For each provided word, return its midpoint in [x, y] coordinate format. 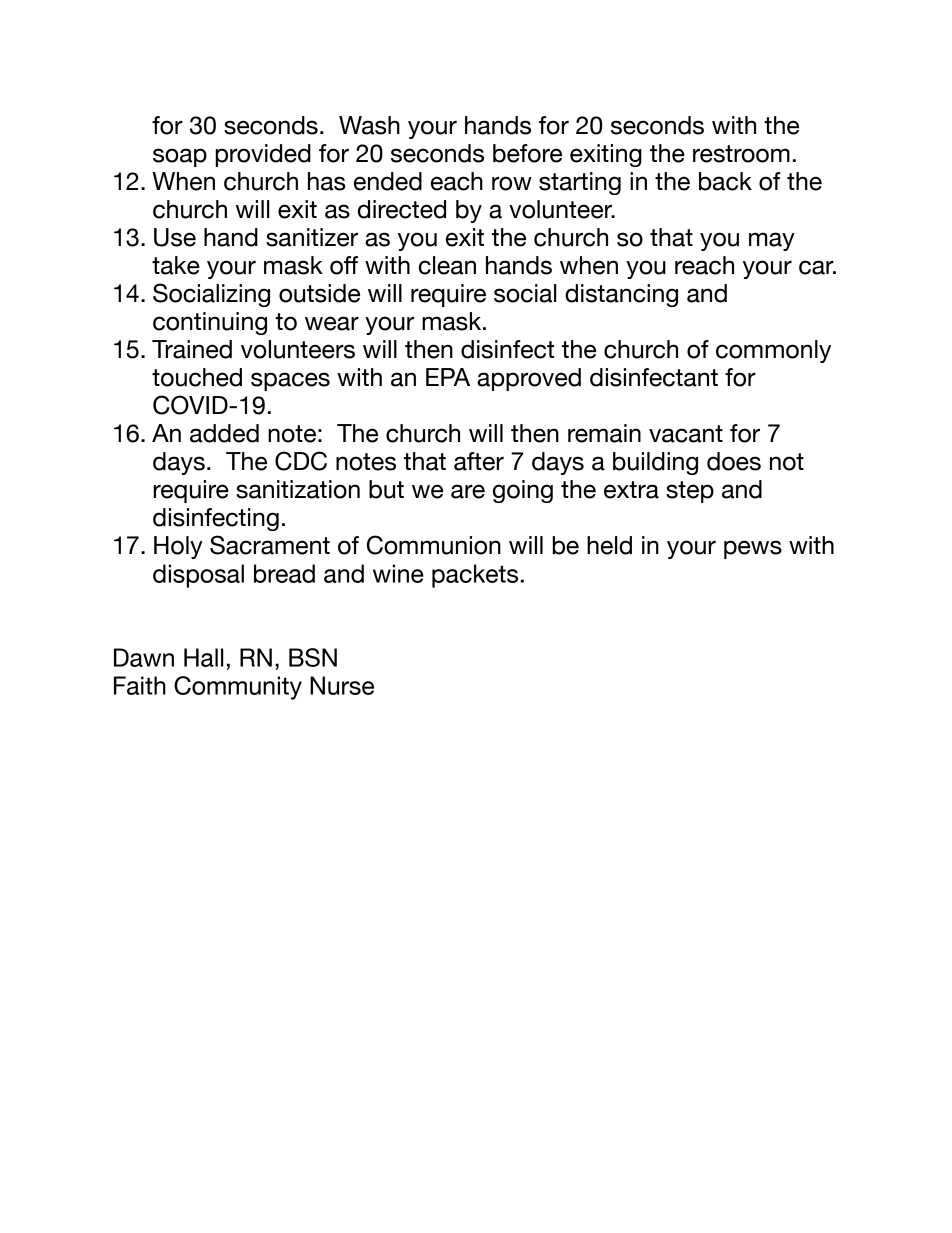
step [690, 492]
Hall [203, 657]
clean [447, 265]
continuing [210, 323]
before [527, 153]
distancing [621, 295]
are [468, 491]
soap [180, 157]
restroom [741, 154]
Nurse [342, 685]
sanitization [298, 489]
